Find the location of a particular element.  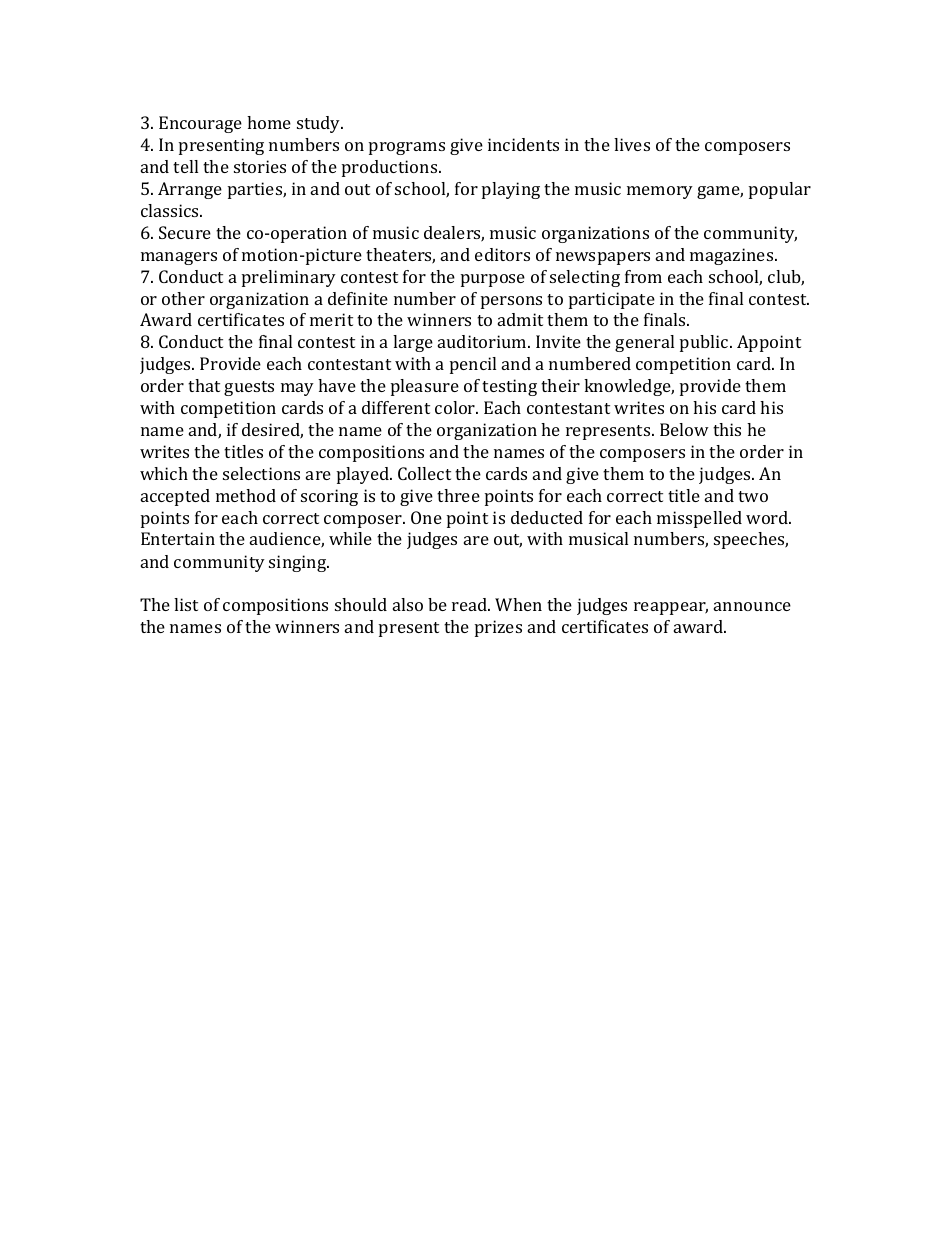

list is located at coordinates (186, 604).
